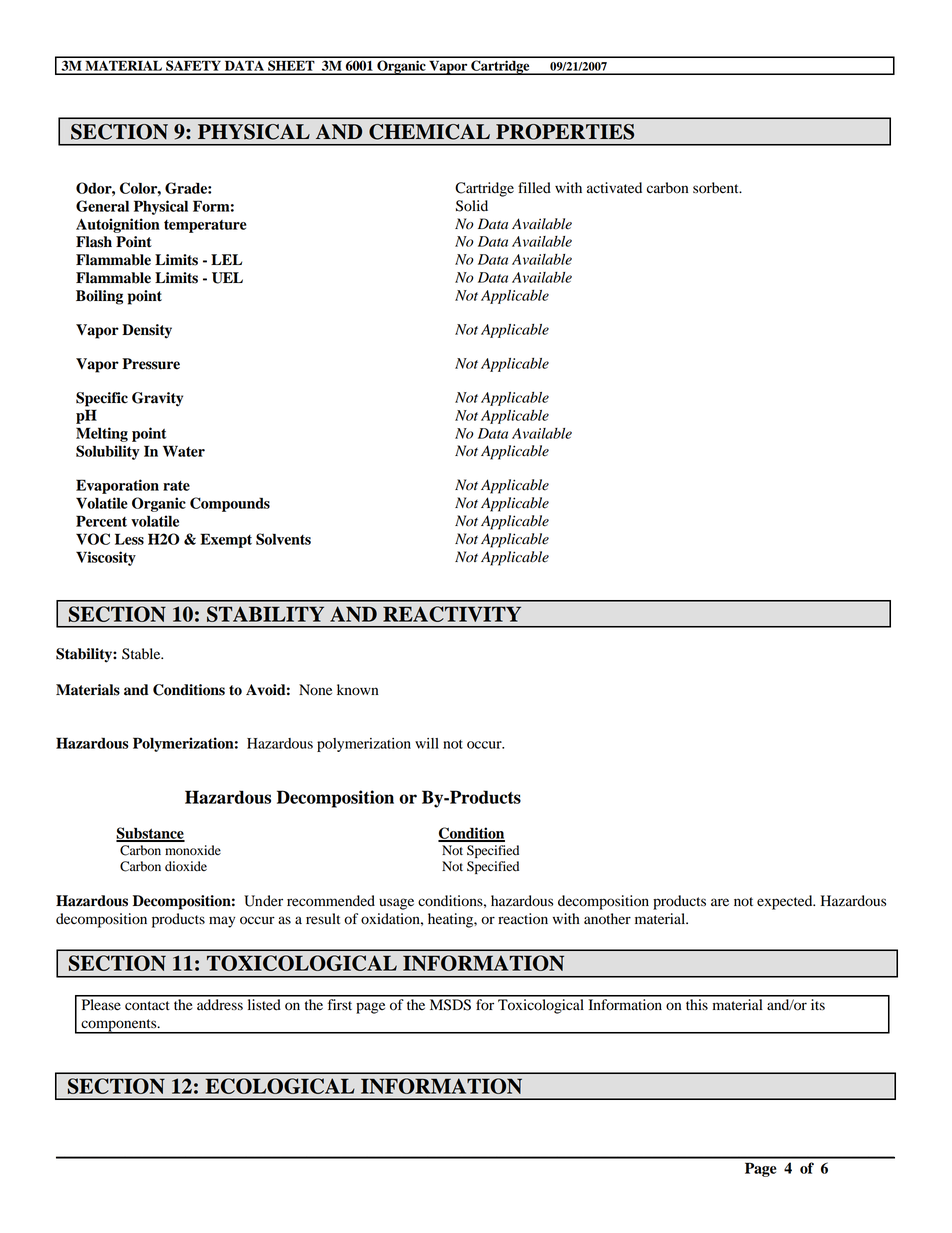  Describe the element at coordinates (717, 188) in the screenshot. I see `sorbent` at that location.
